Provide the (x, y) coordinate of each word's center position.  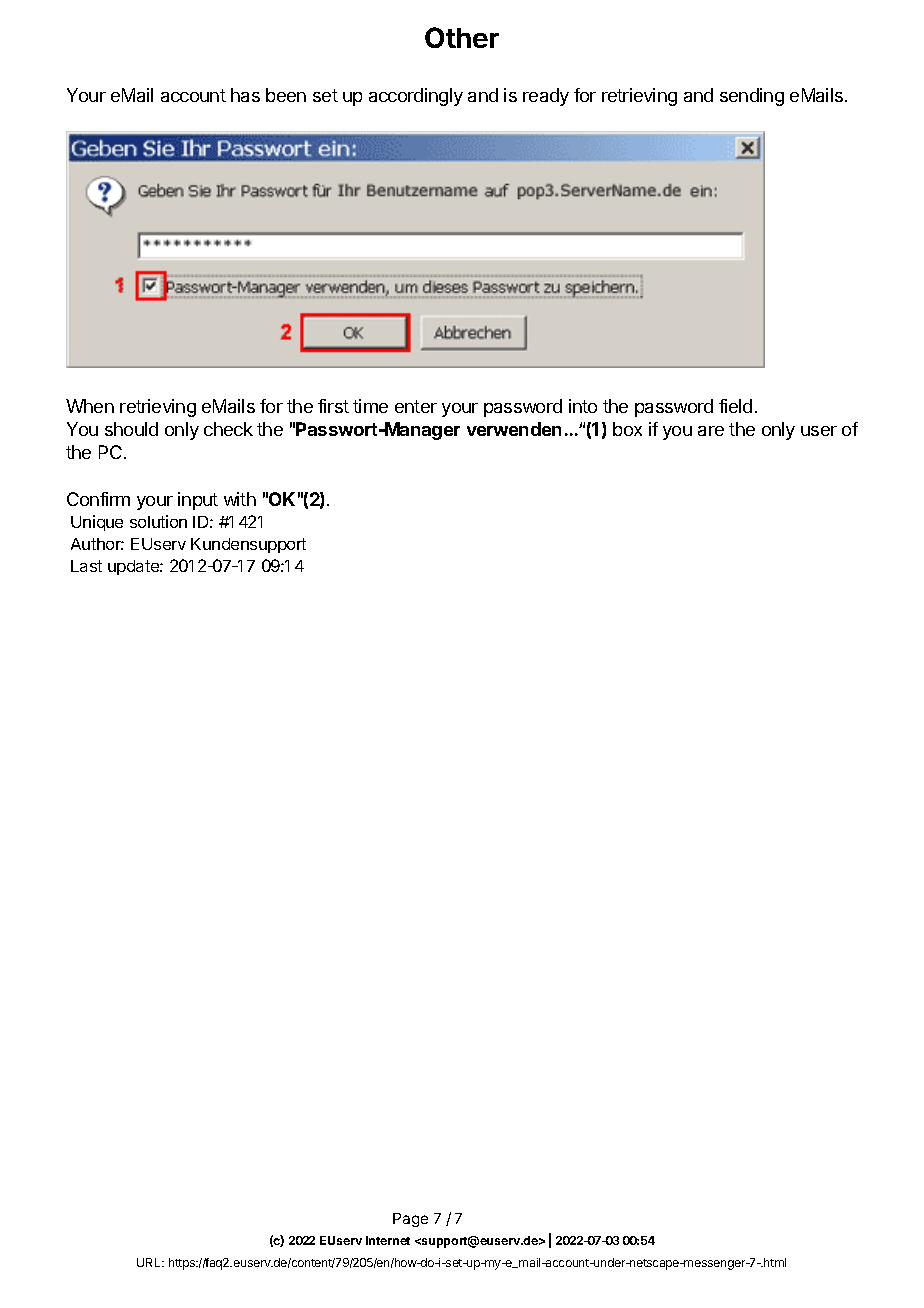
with (240, 499)
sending (752, 97)
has (245, 95)
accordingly (416, 97)
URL (150, 1262)
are (711, 431)
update (134, 567)
